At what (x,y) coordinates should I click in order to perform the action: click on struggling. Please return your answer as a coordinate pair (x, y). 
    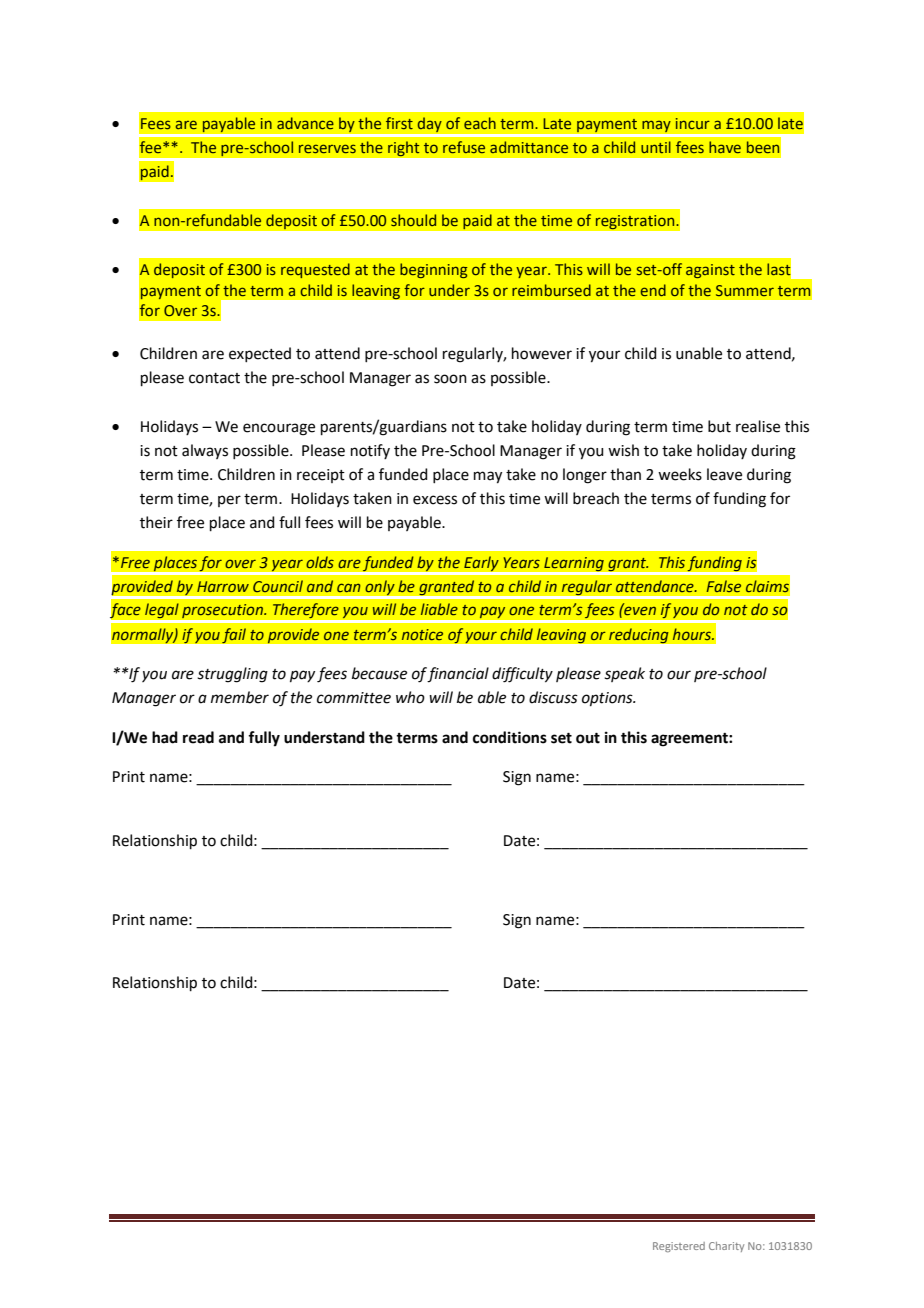
    Looking at the image, I should click on (232, 675).
